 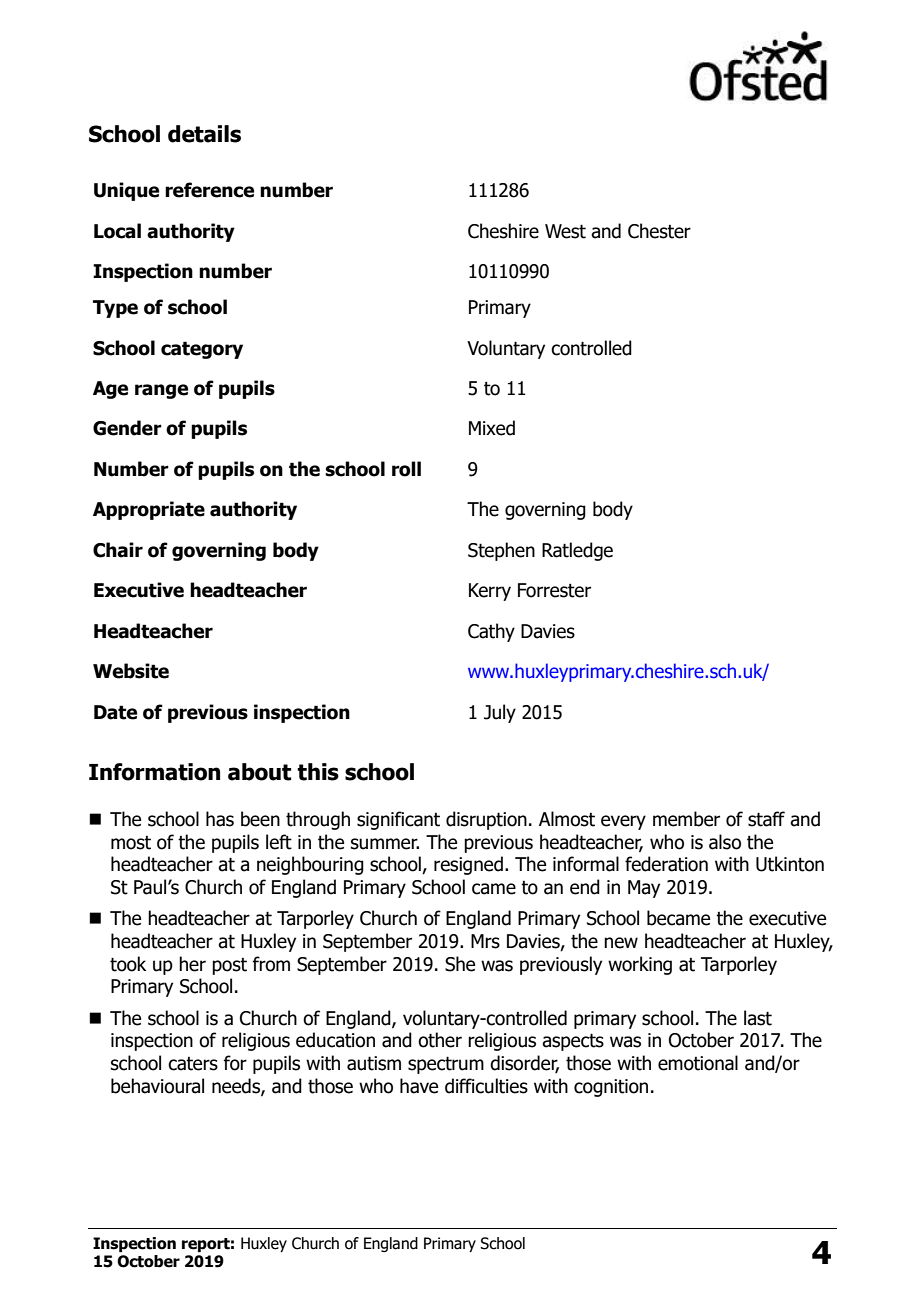 I want to click on Kerry, so click(x=490, y=592).
